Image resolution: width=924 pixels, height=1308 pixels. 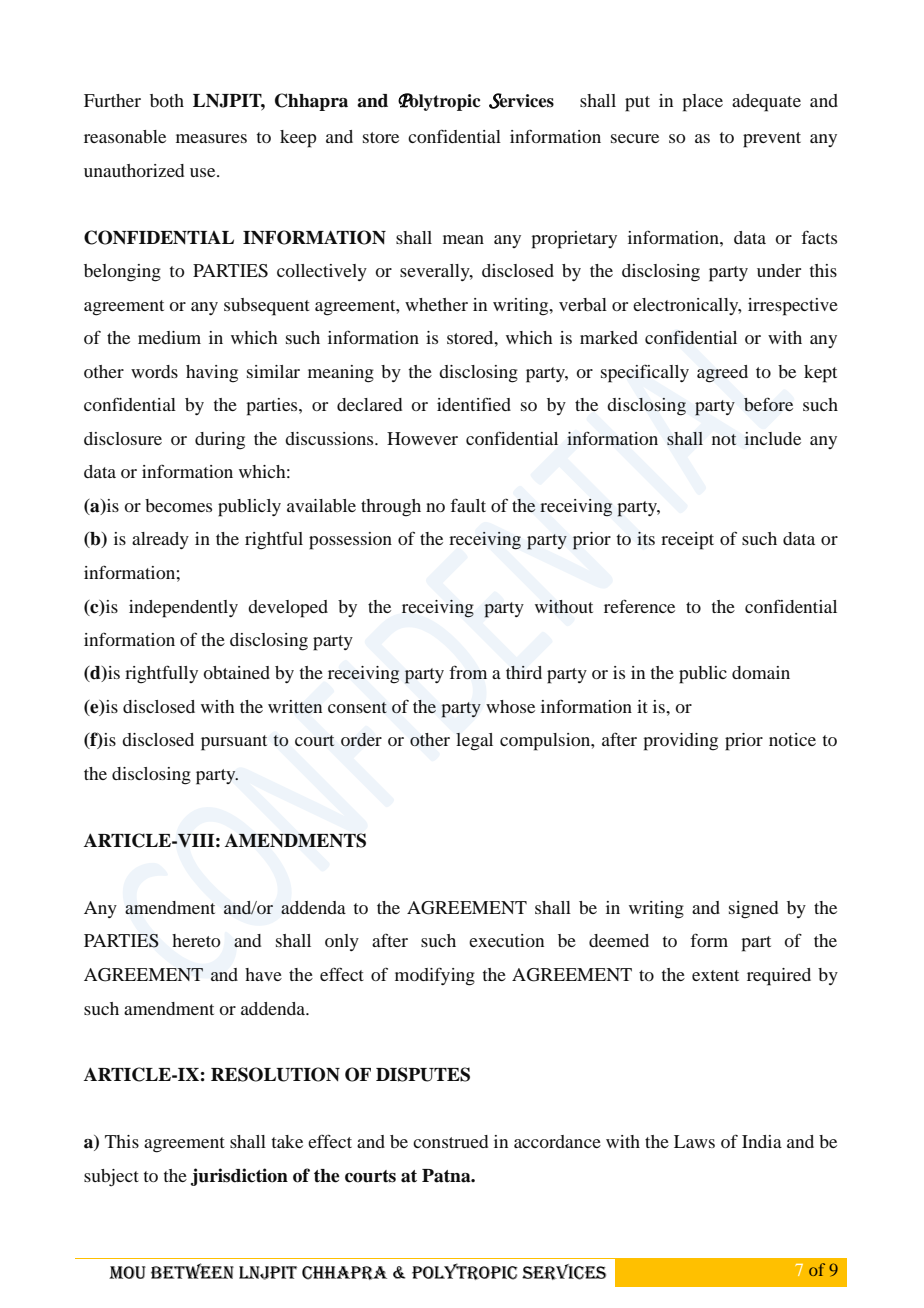 What do you see at coordinates (211, 138) in the document?
I see `measures` at bounding box center [211, 138].
